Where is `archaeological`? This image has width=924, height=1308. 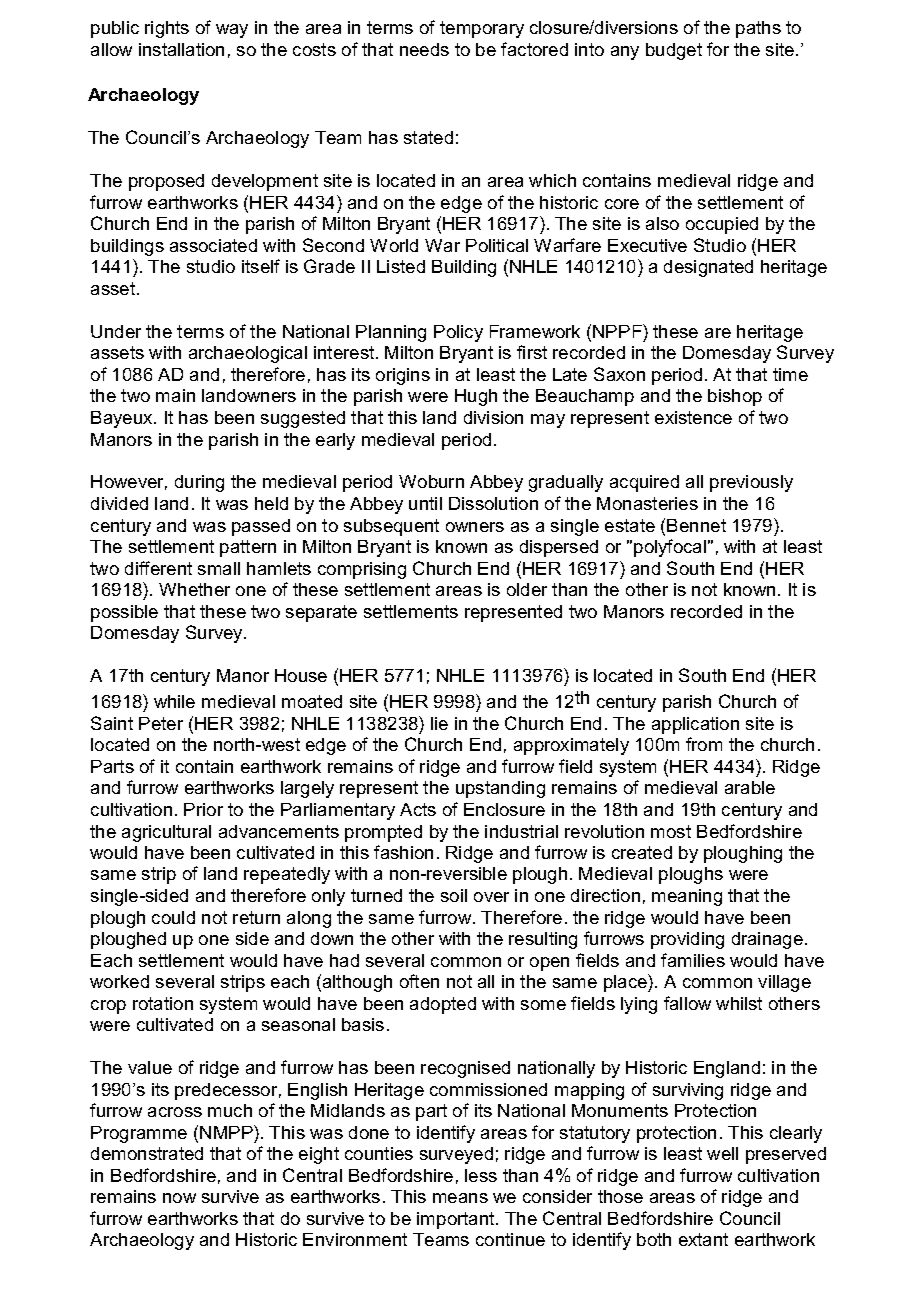
archaeological is located at coordinates (248, 354).
